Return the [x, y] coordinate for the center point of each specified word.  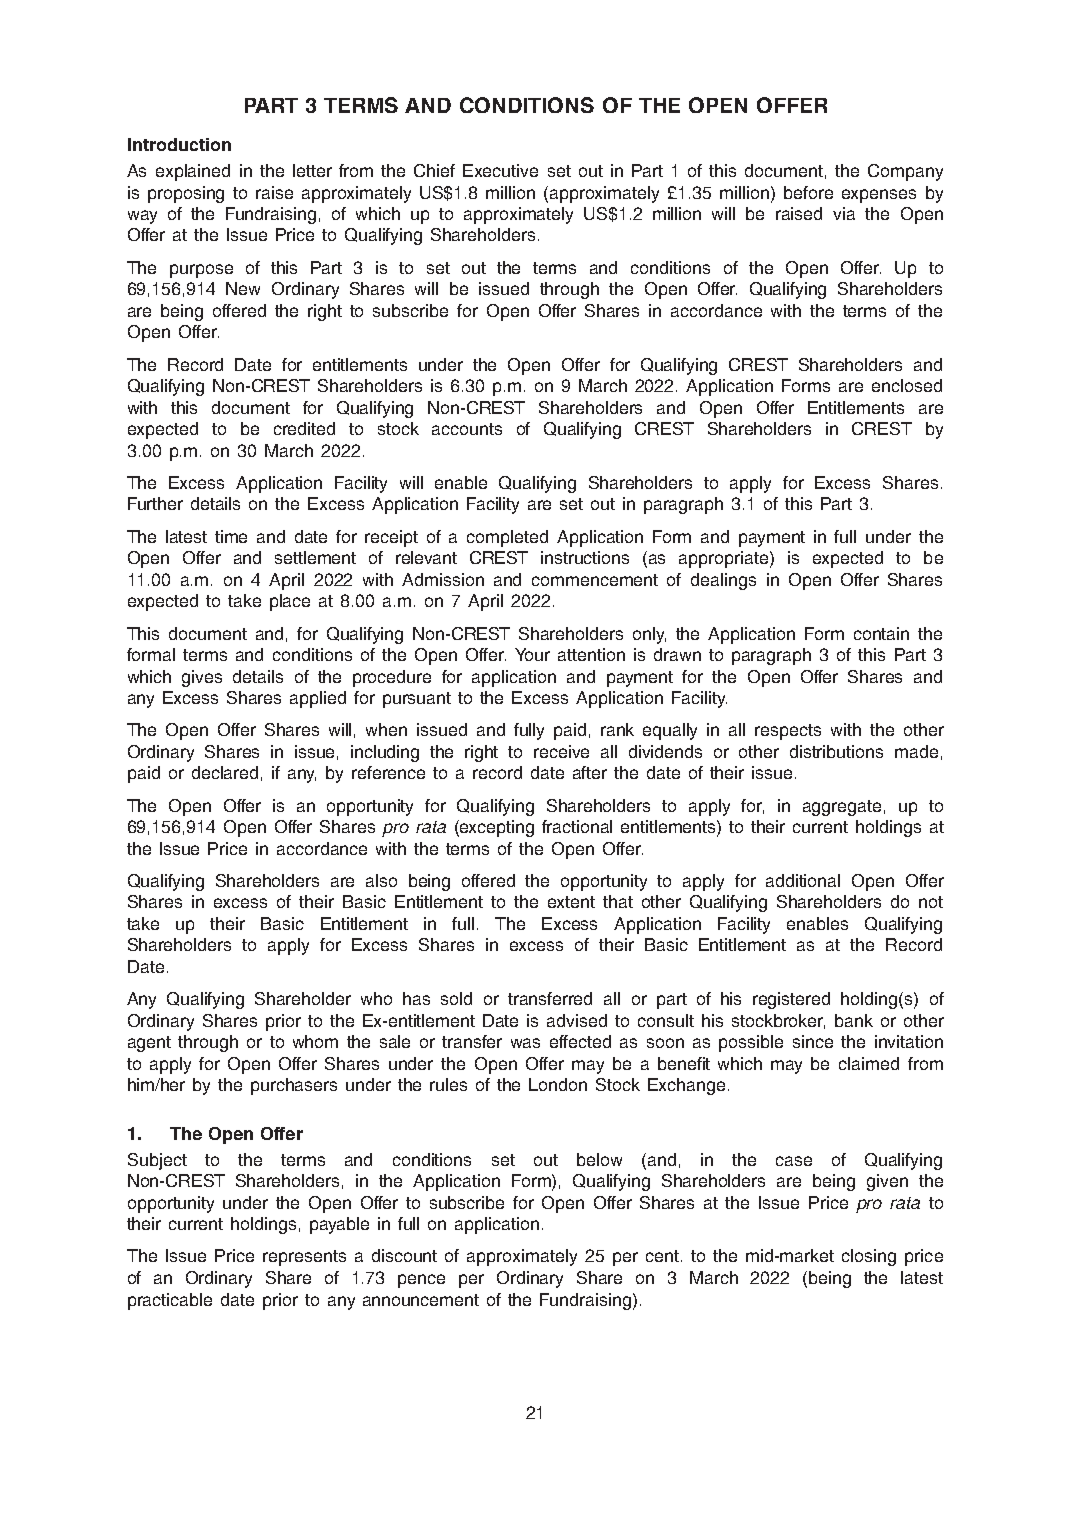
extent [571, 902]
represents [304, 1258]
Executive [500, 170]
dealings [723, 581]
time [231, 536]
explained [193, 172]
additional [803, 880]
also [381, 880]
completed [507, 538]
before [808, 192]
